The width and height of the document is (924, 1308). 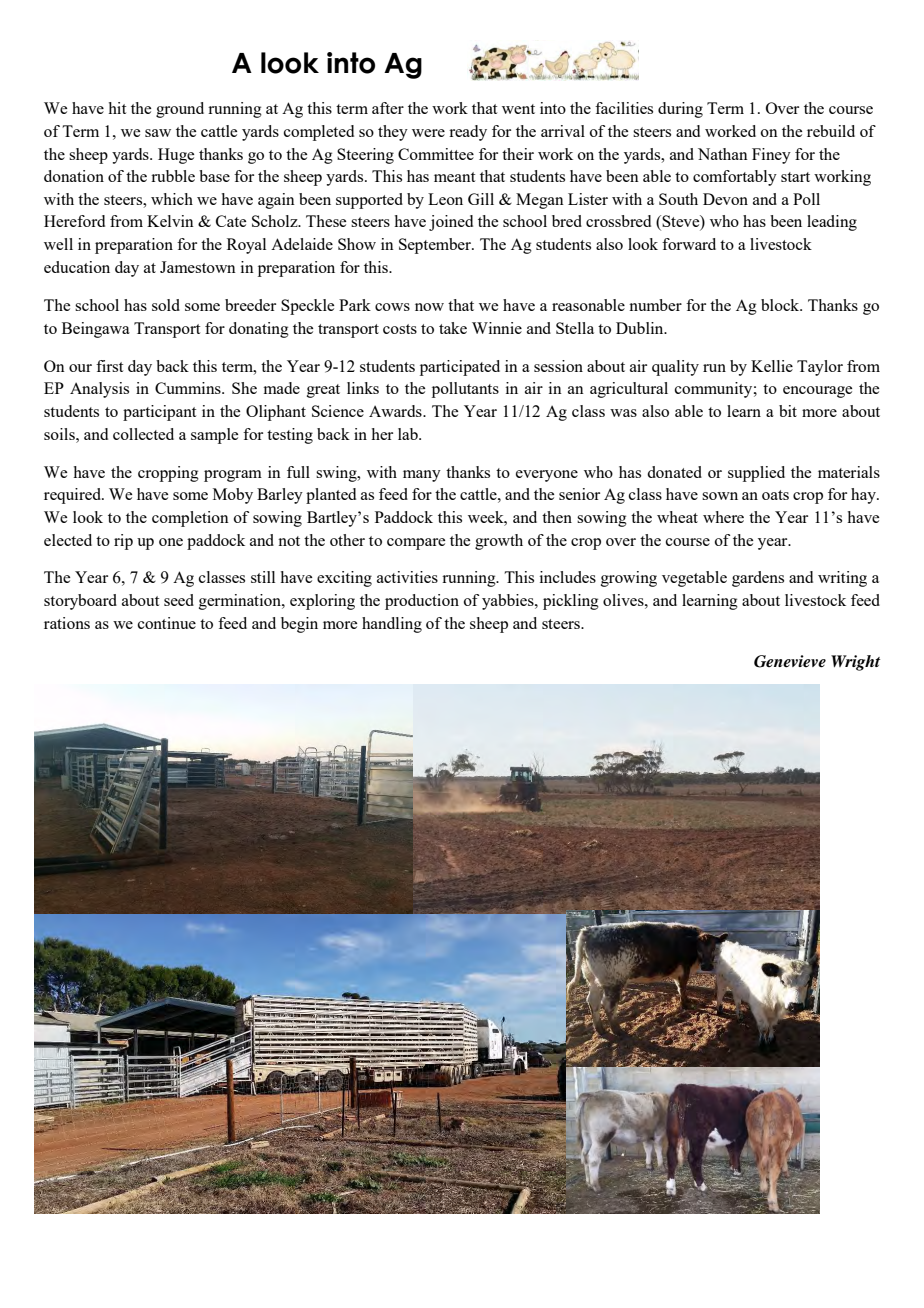 What do you see at coordinates (429, 307) in the document?
I see `now` at bounding box center [429, 307].
